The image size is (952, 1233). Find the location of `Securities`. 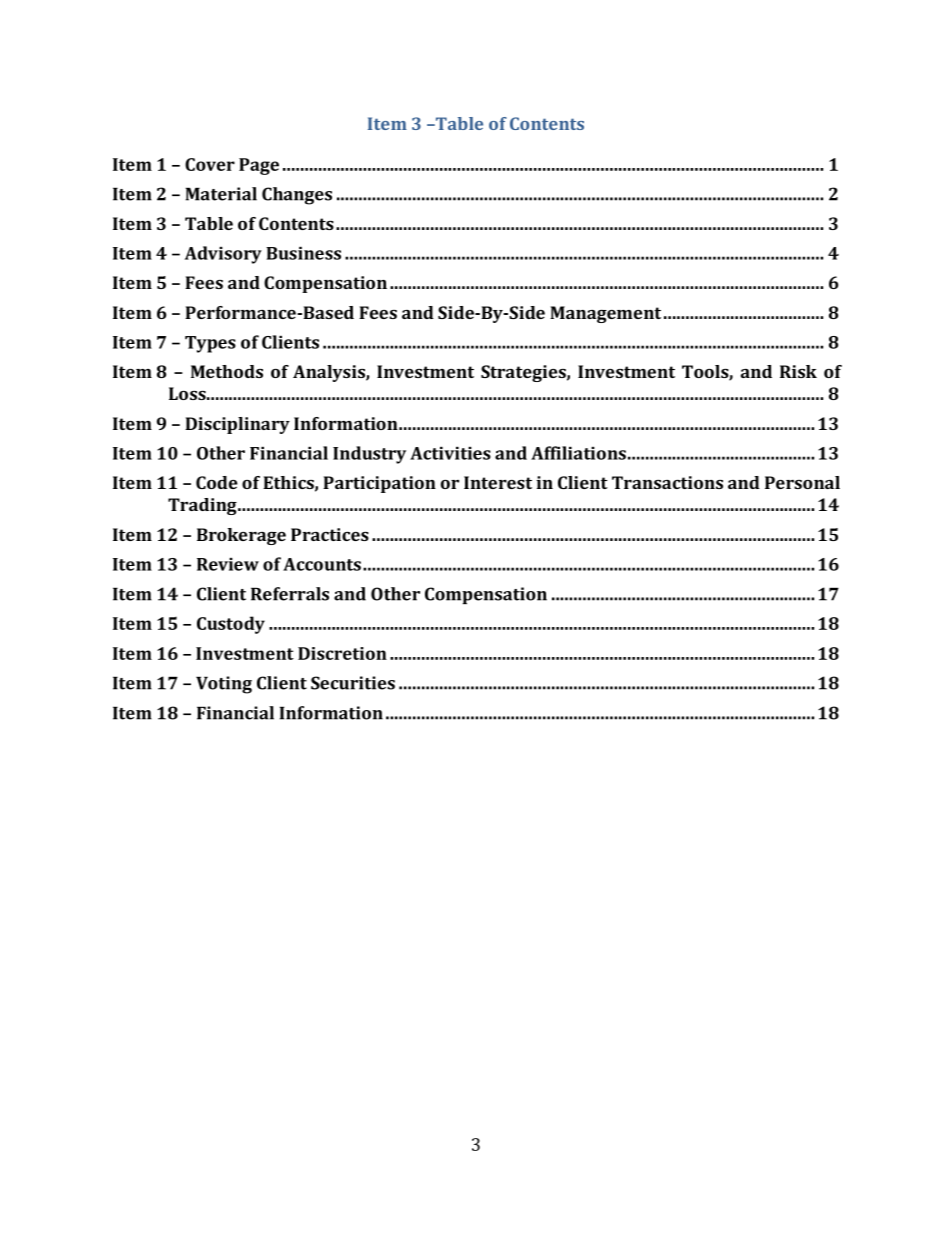

Securities is located at coordinates (353, 683).
